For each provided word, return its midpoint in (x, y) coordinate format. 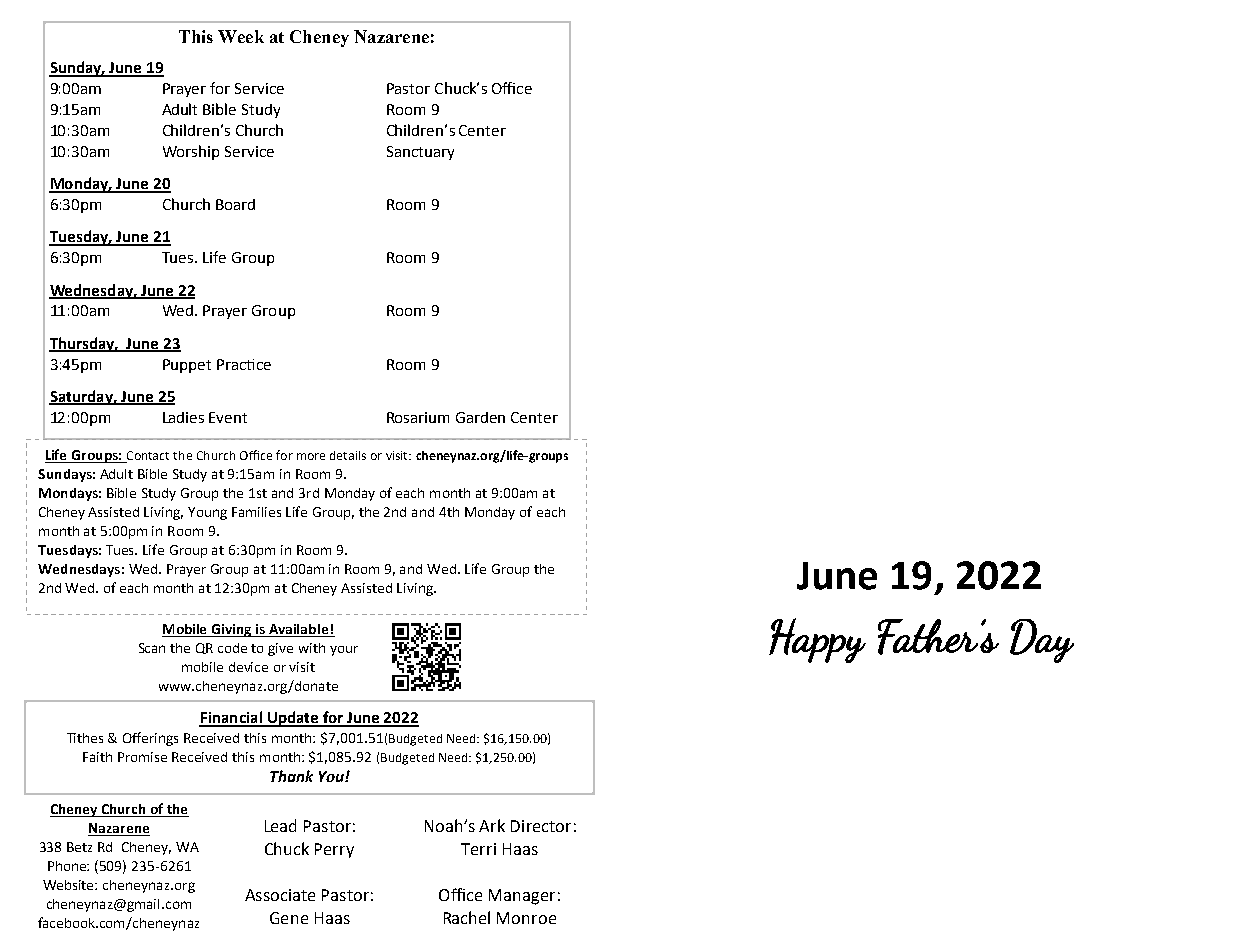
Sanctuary (420, 153)
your (344, 651)
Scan (152, 648)
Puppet (187, 366)
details (348, 455)
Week (241, 36)
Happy (817, 640)
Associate (280, 895)
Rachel (467, 917)
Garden (480, 417)
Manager (522, 897)
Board (235, 204)
